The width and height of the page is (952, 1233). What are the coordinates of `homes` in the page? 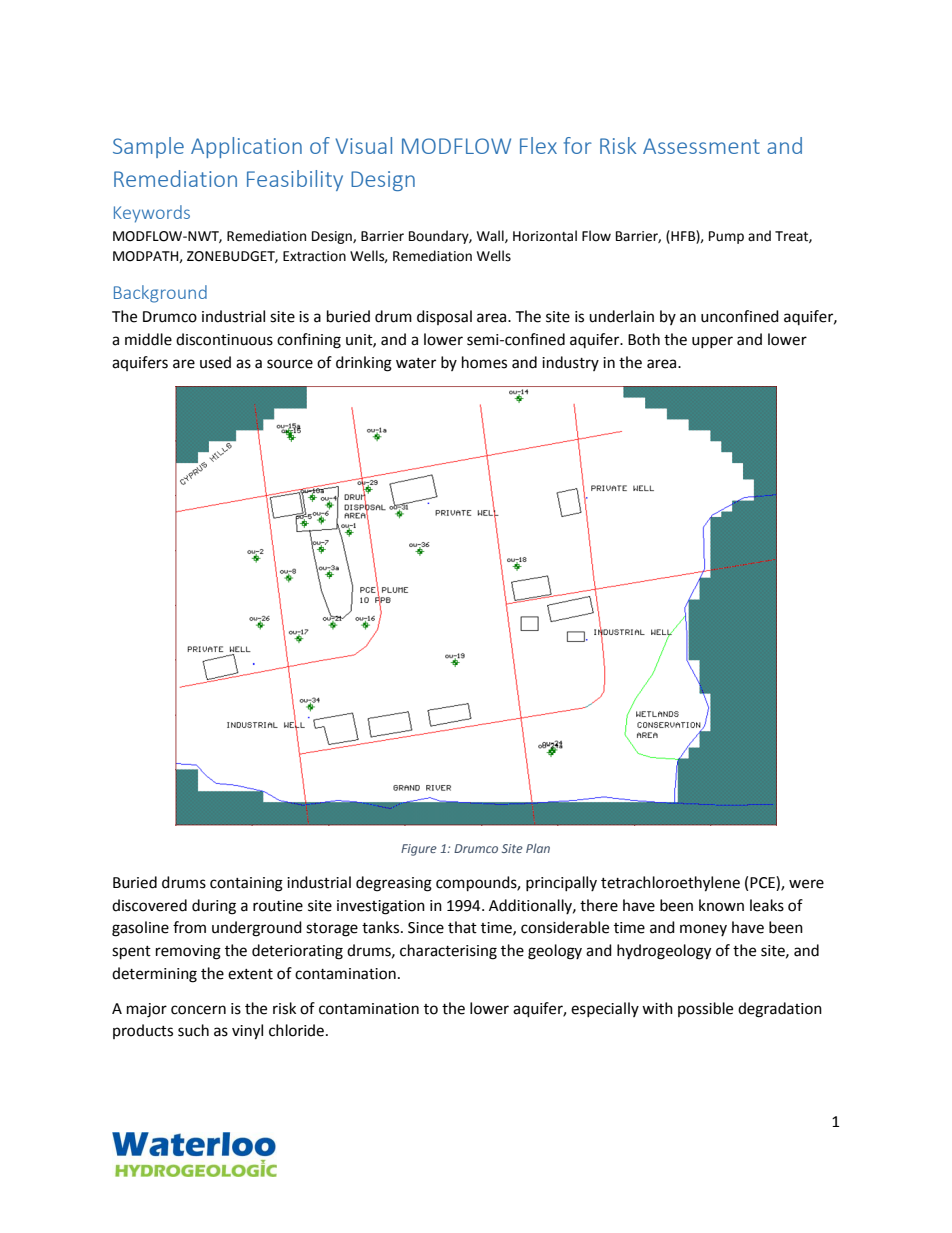 It's located at (484, 362).
